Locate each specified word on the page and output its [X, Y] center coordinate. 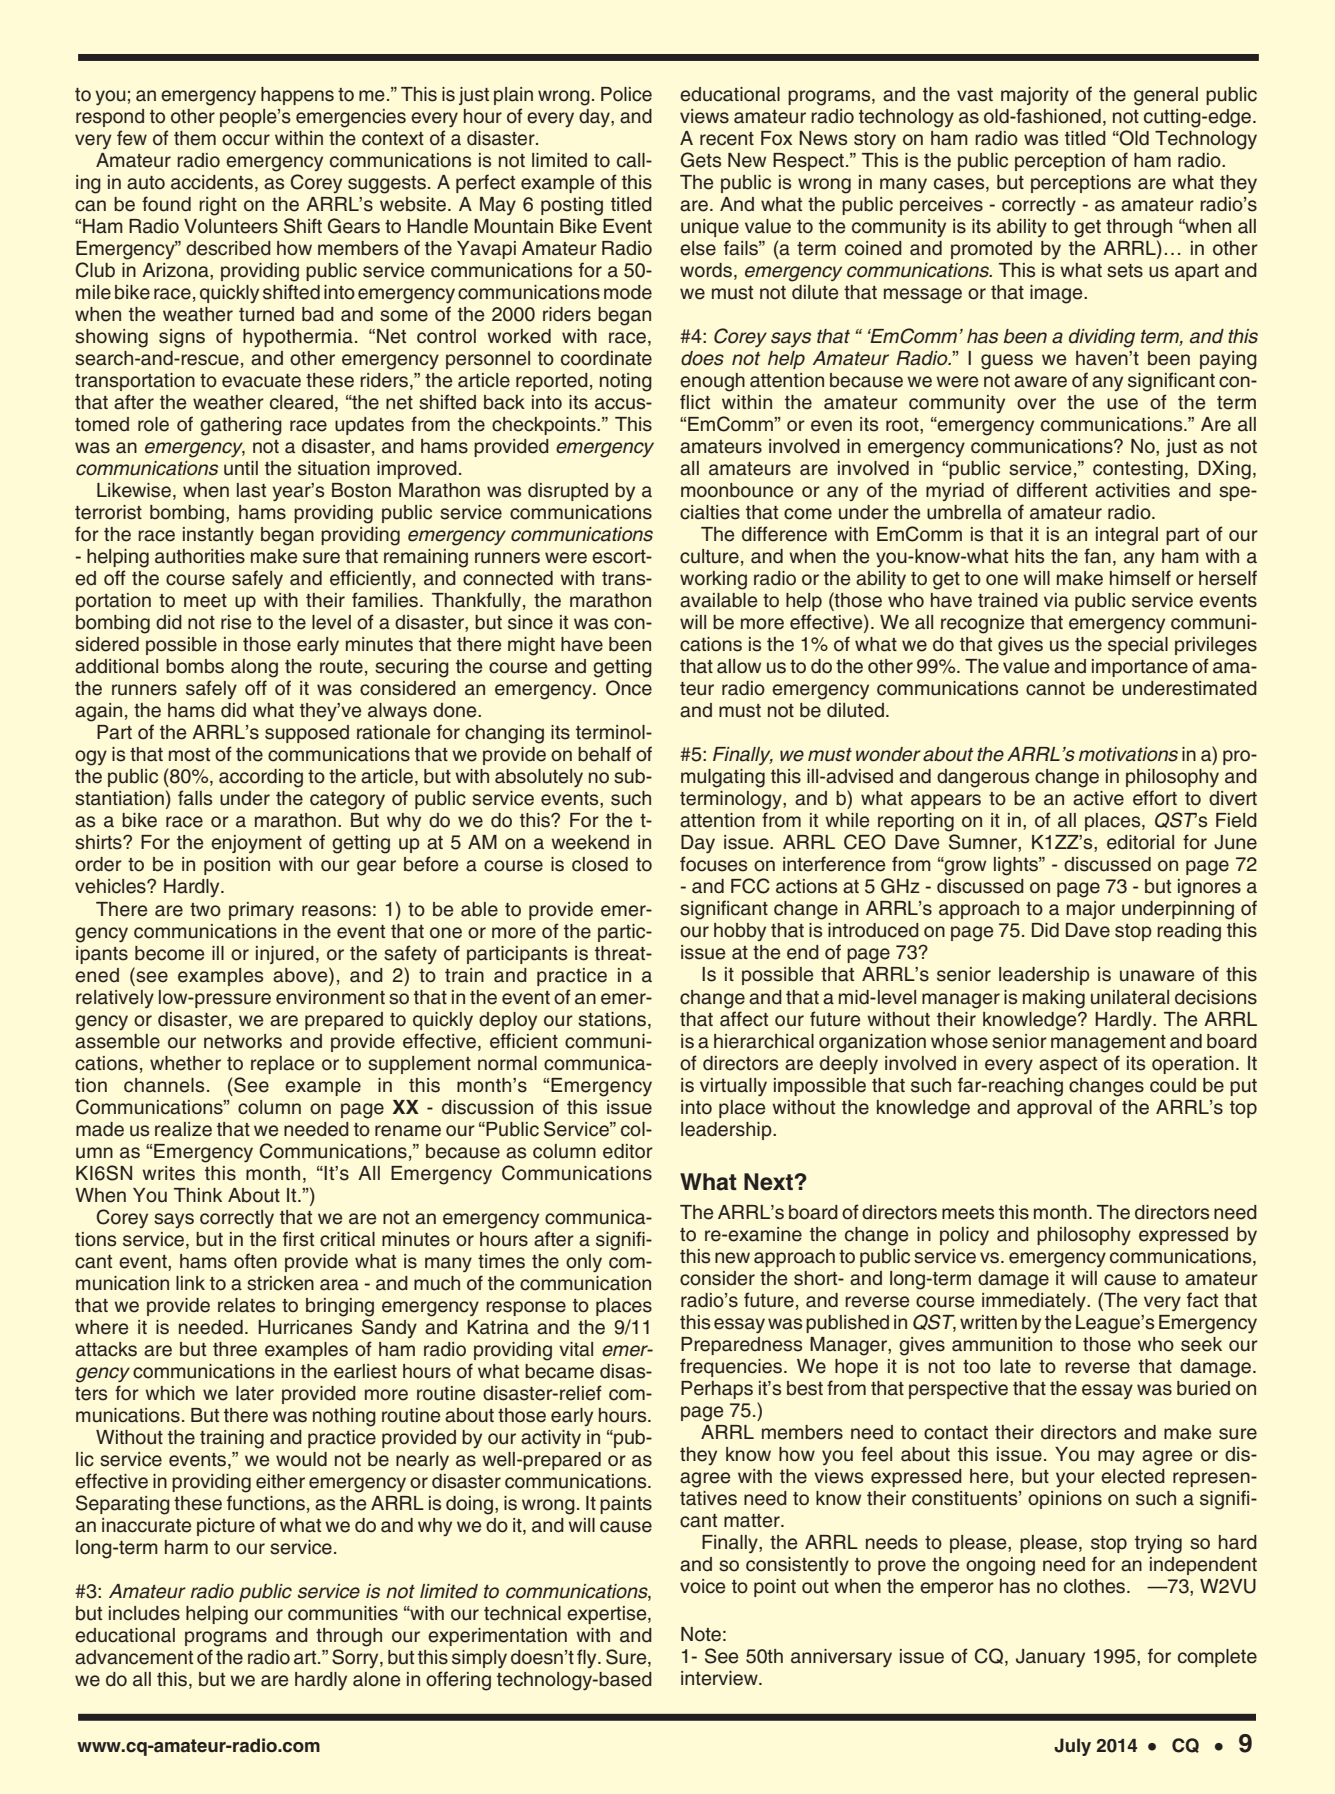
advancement [134, 1657]
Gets [701, 160]
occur [246, 140]
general [1166, 96]
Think [198, 1195]
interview [720, 1678]
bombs [195, 666]
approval [1054, 1109]
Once [629, 688]
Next [769, 1182]
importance [1140, 668]
